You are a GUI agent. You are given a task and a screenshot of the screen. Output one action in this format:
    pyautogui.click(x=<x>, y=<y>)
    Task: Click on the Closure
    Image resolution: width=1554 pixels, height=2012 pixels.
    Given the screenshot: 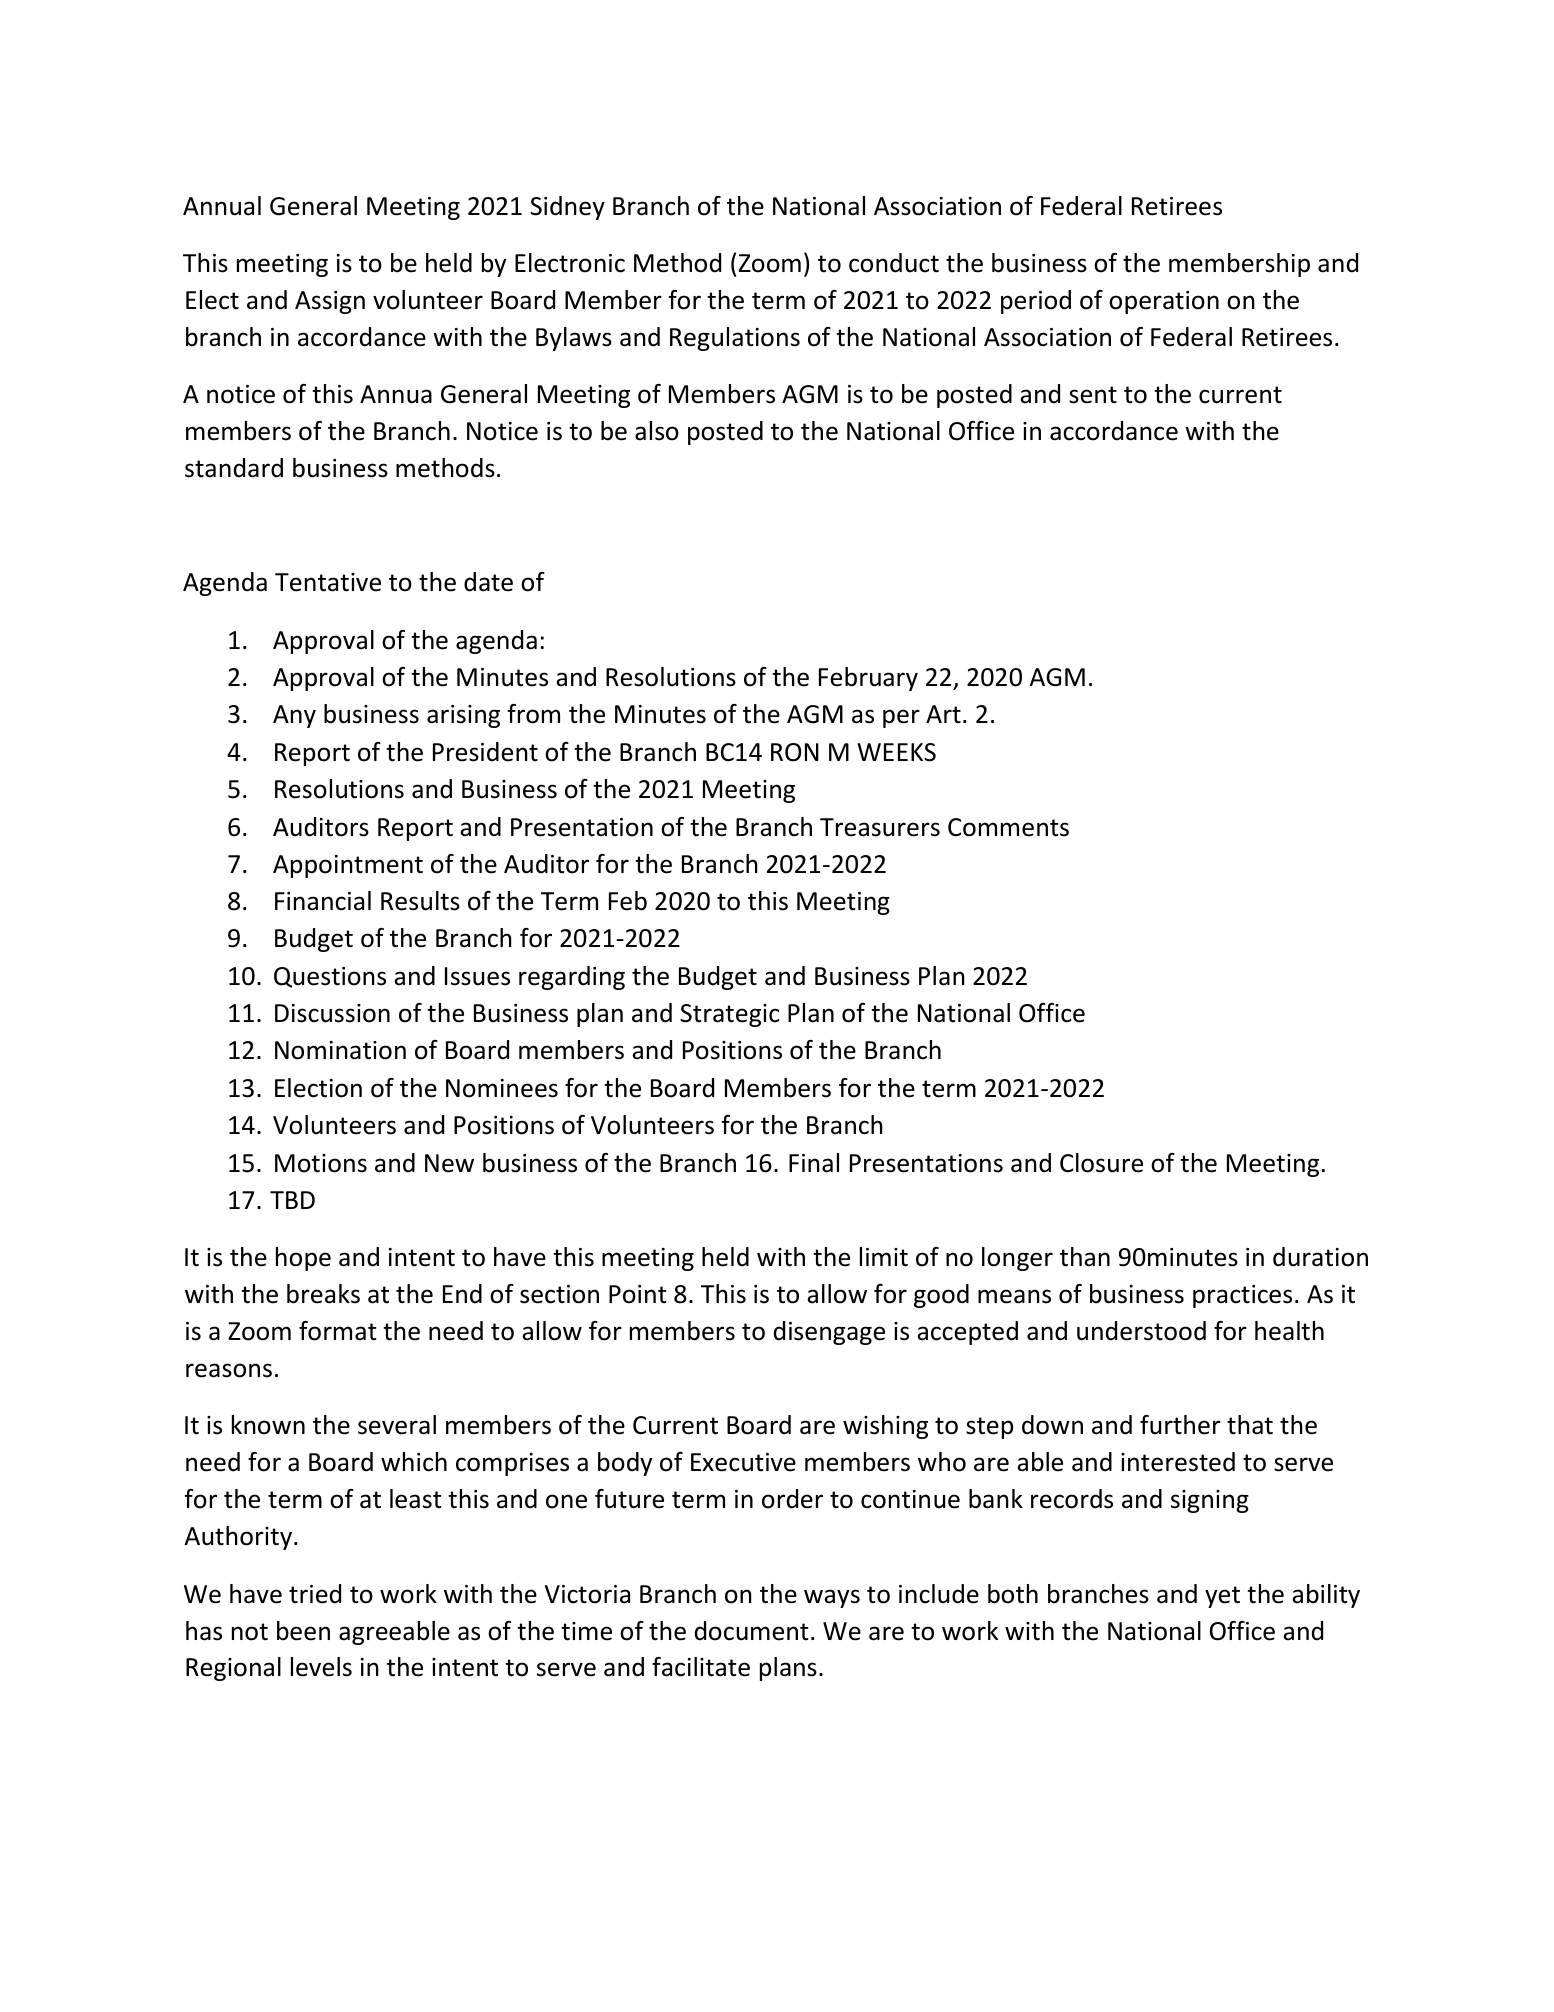 What is the action you would take?
    pyautogui.click(x=1101, y=1163)
